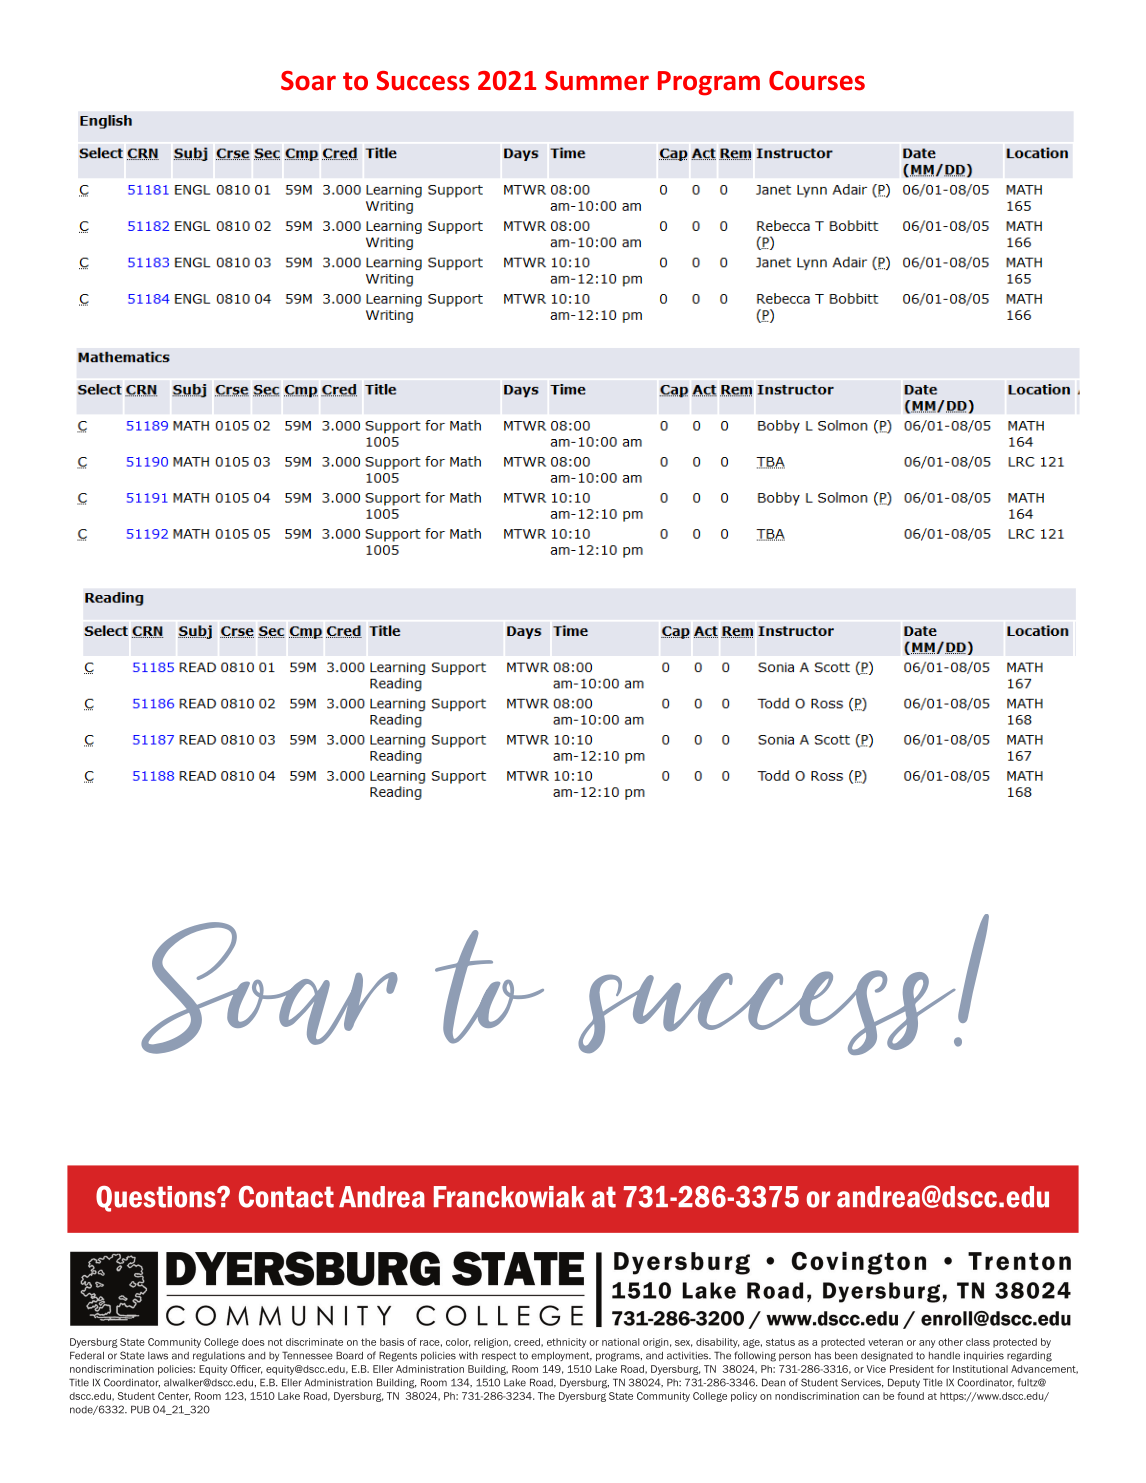 Image resolution: width=1146 pixels, height=1483 pixels. Describe the element at coordinates (561, 1356) in the image. I see `employment` at that location.
